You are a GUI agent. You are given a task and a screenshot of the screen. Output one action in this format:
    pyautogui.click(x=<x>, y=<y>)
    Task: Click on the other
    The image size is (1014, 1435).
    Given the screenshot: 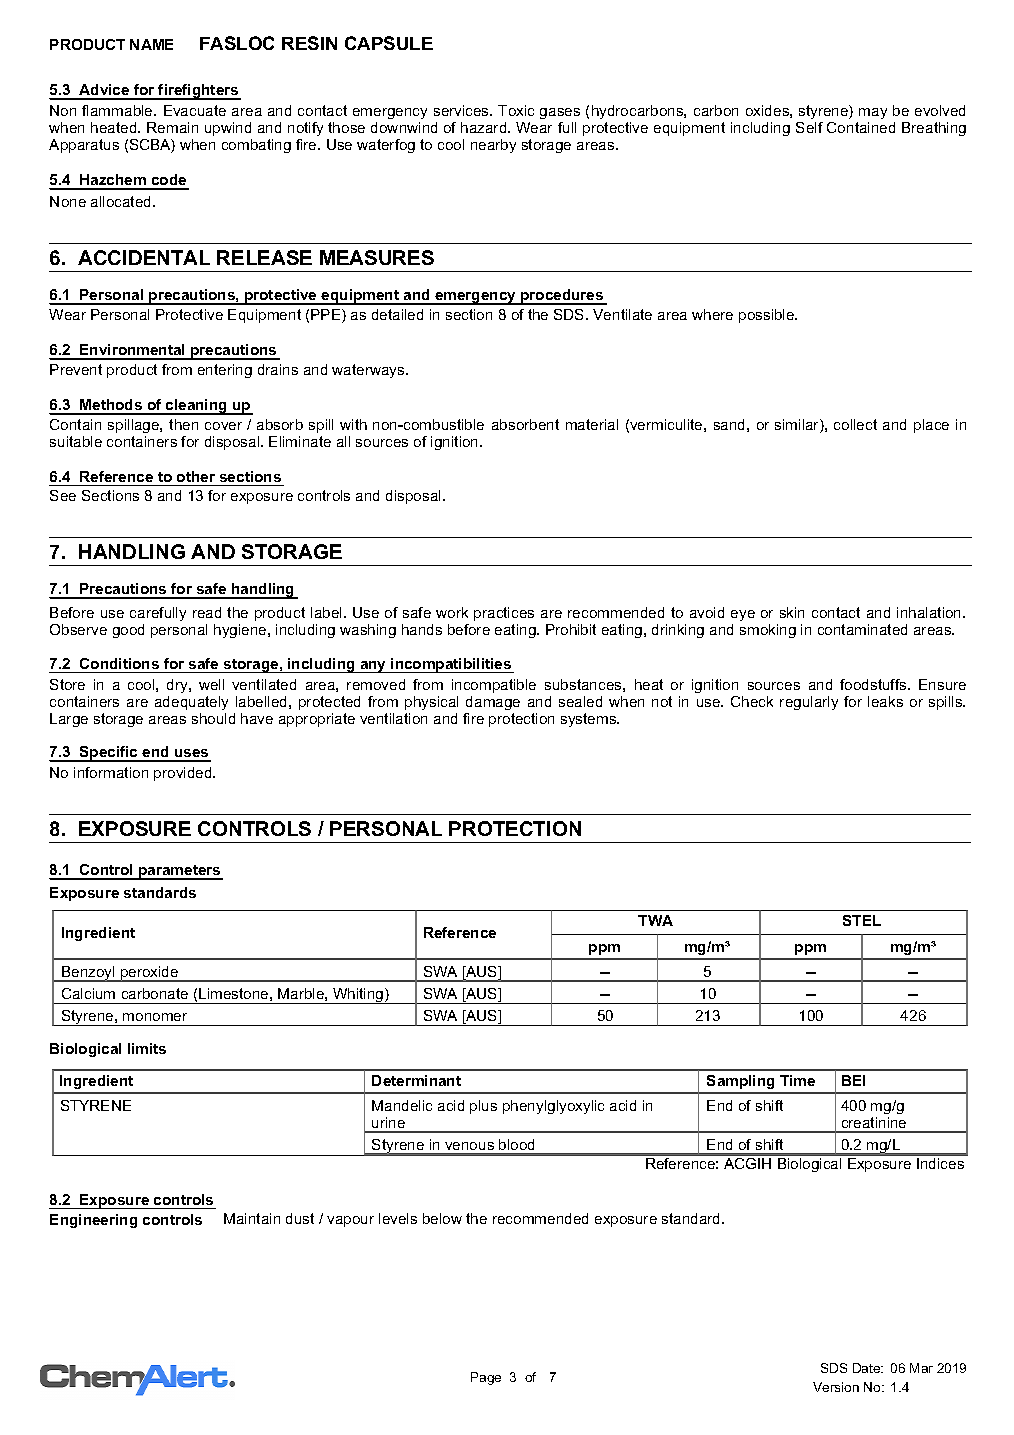 What is the action you would take?
    pyautogui.click(x=196, y=476)
